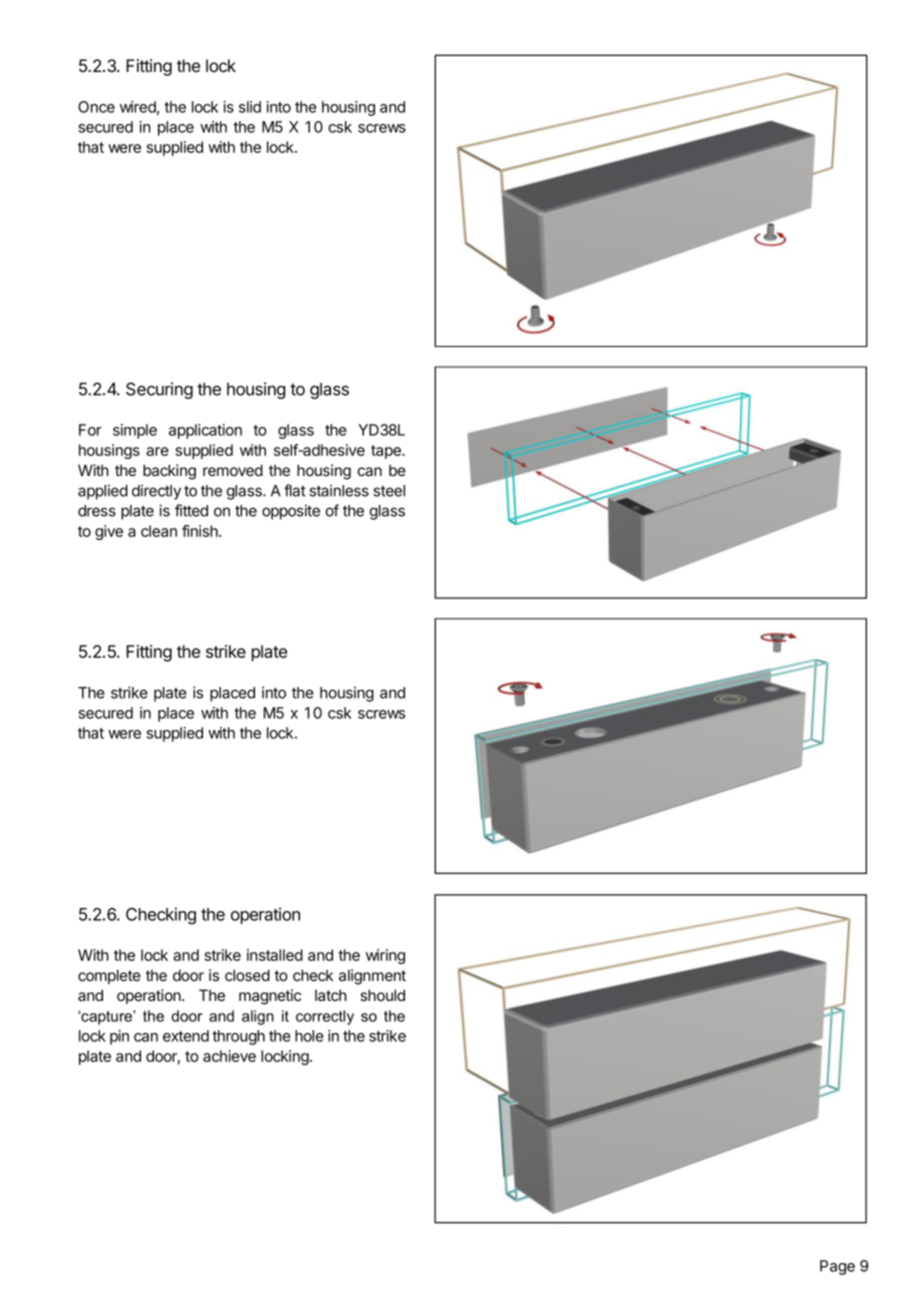 The width and height of the page is (924, 1308). What do you see at coordinates (309, 1036) in the page?
I see `hole` at bounding box center [309, 1036].
